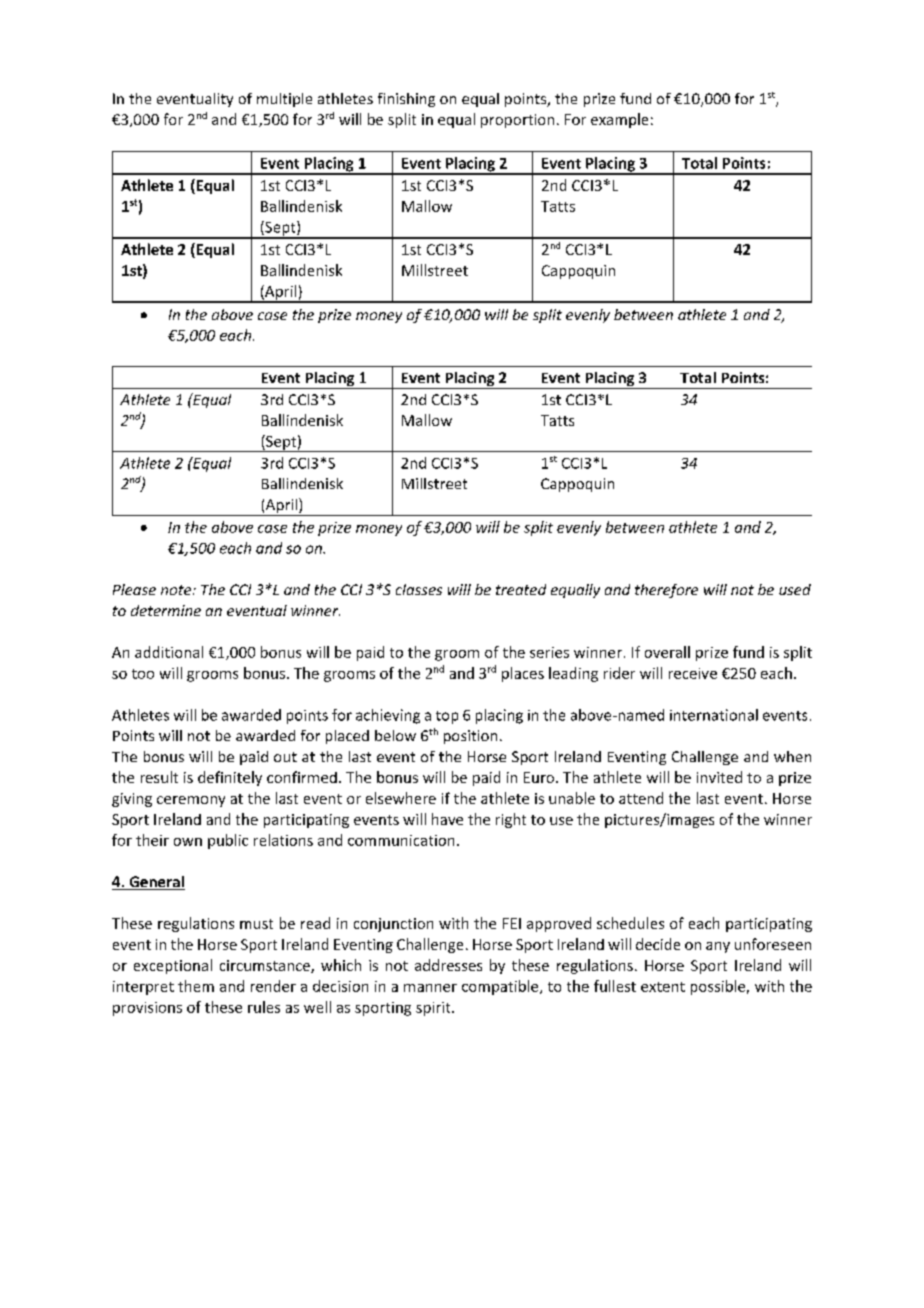  I want to click on note, so click(177, 590).
